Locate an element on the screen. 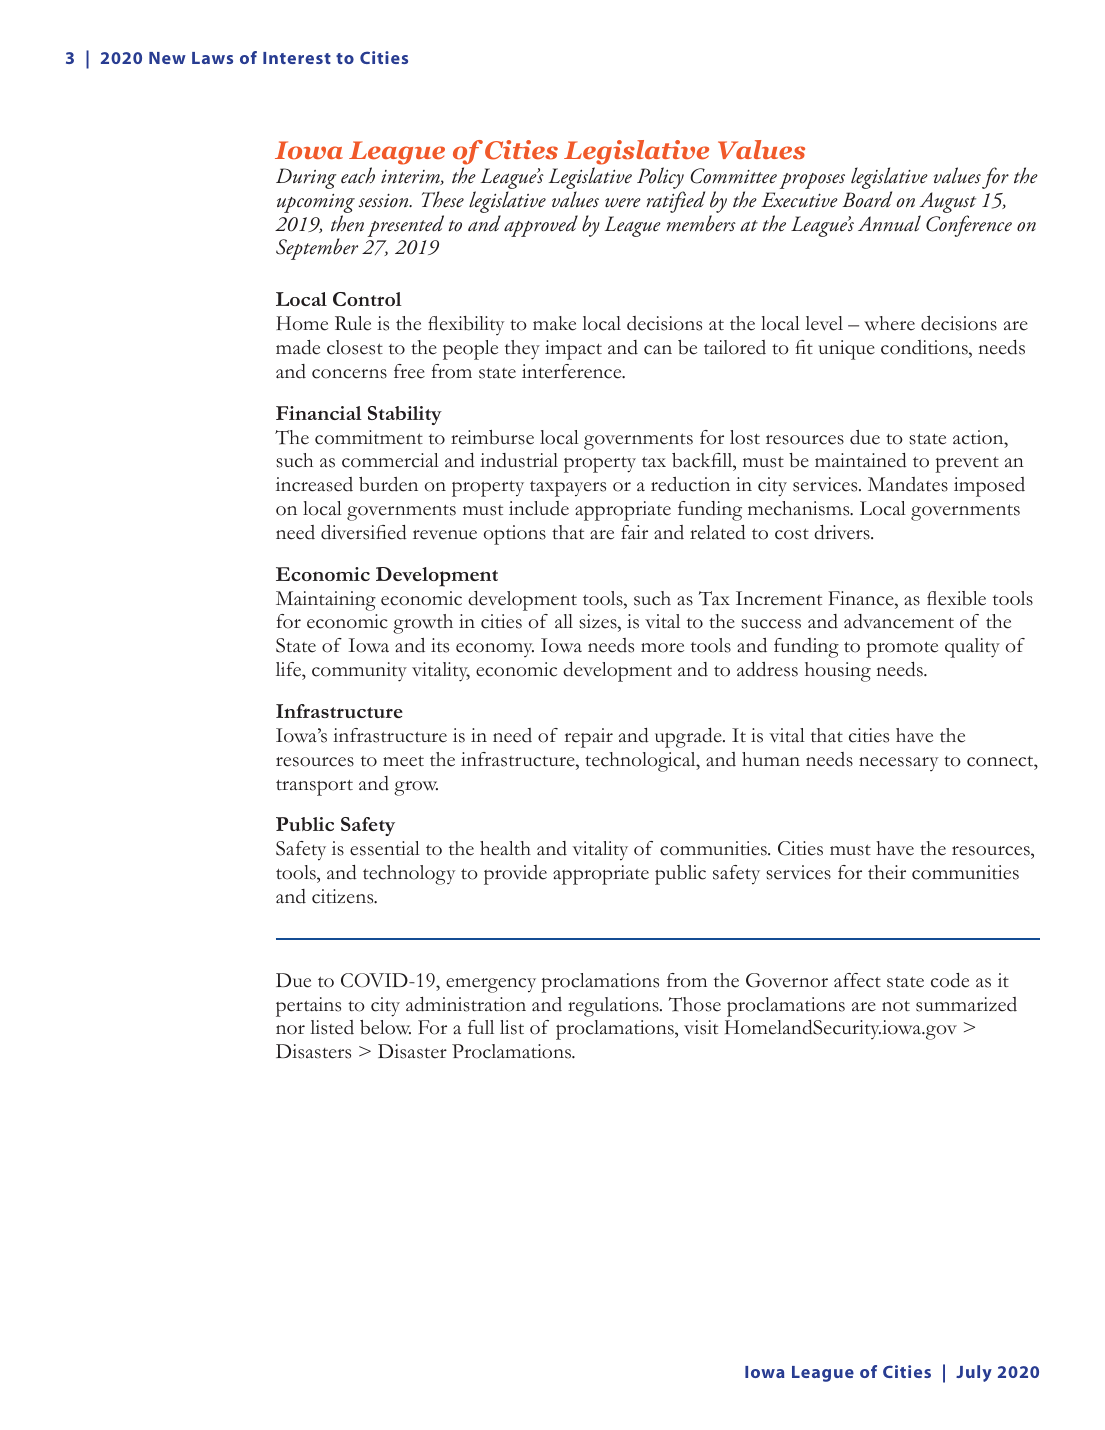 Image resolution: width=1105 pixels, height=1430 pixels. provide is located at coordinates (515, 875).
